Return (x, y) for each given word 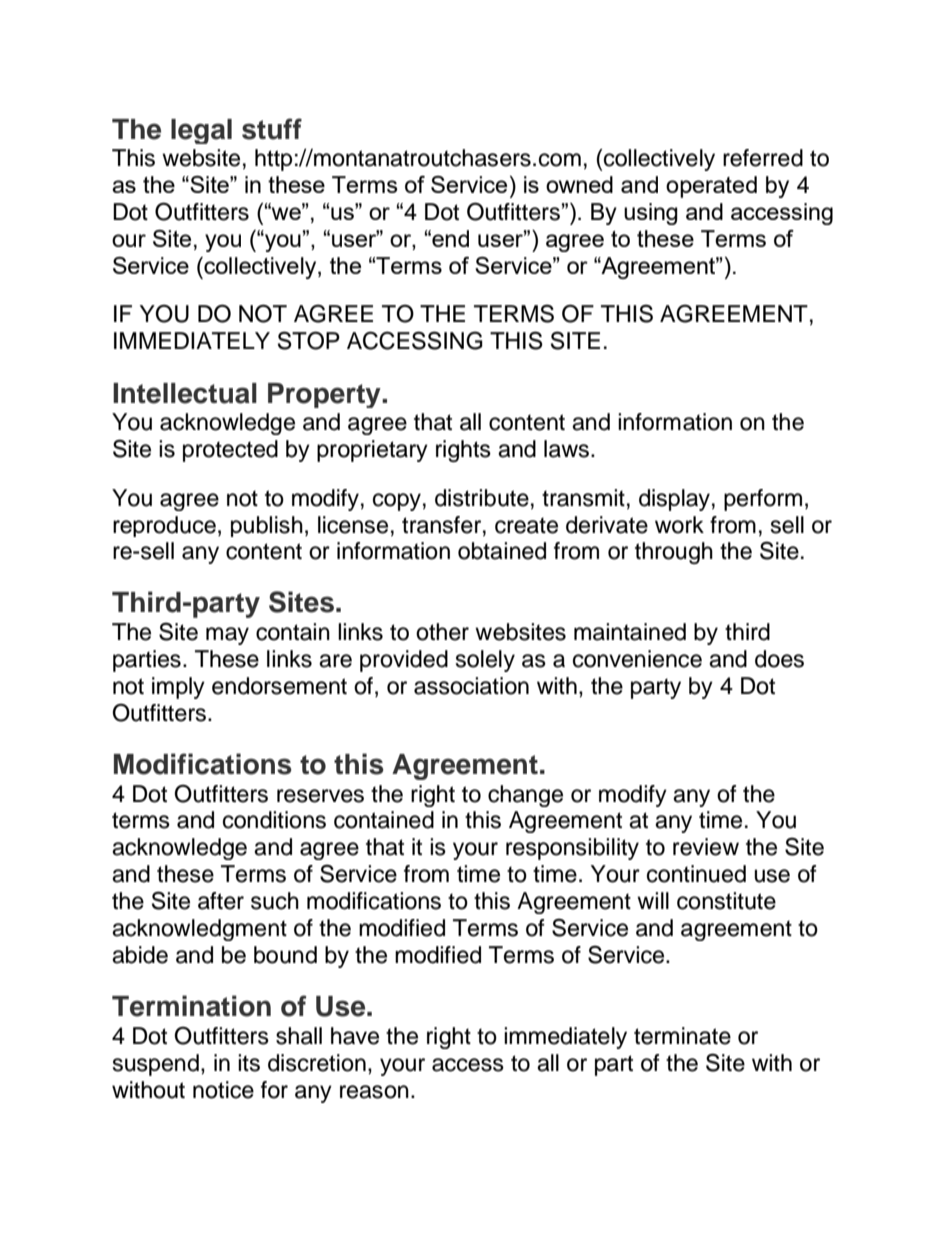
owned (579, 184)
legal (201, 131)
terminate (682, 1036)
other (442, 632)
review (706, 847)
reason (374, 1092)
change (525, 796)
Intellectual (185, 393)
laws (568, 449)
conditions (274, 820)
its (249, 1063)
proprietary (372, 451)
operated (711, 187)
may (227, 636)
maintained (630, 632)
